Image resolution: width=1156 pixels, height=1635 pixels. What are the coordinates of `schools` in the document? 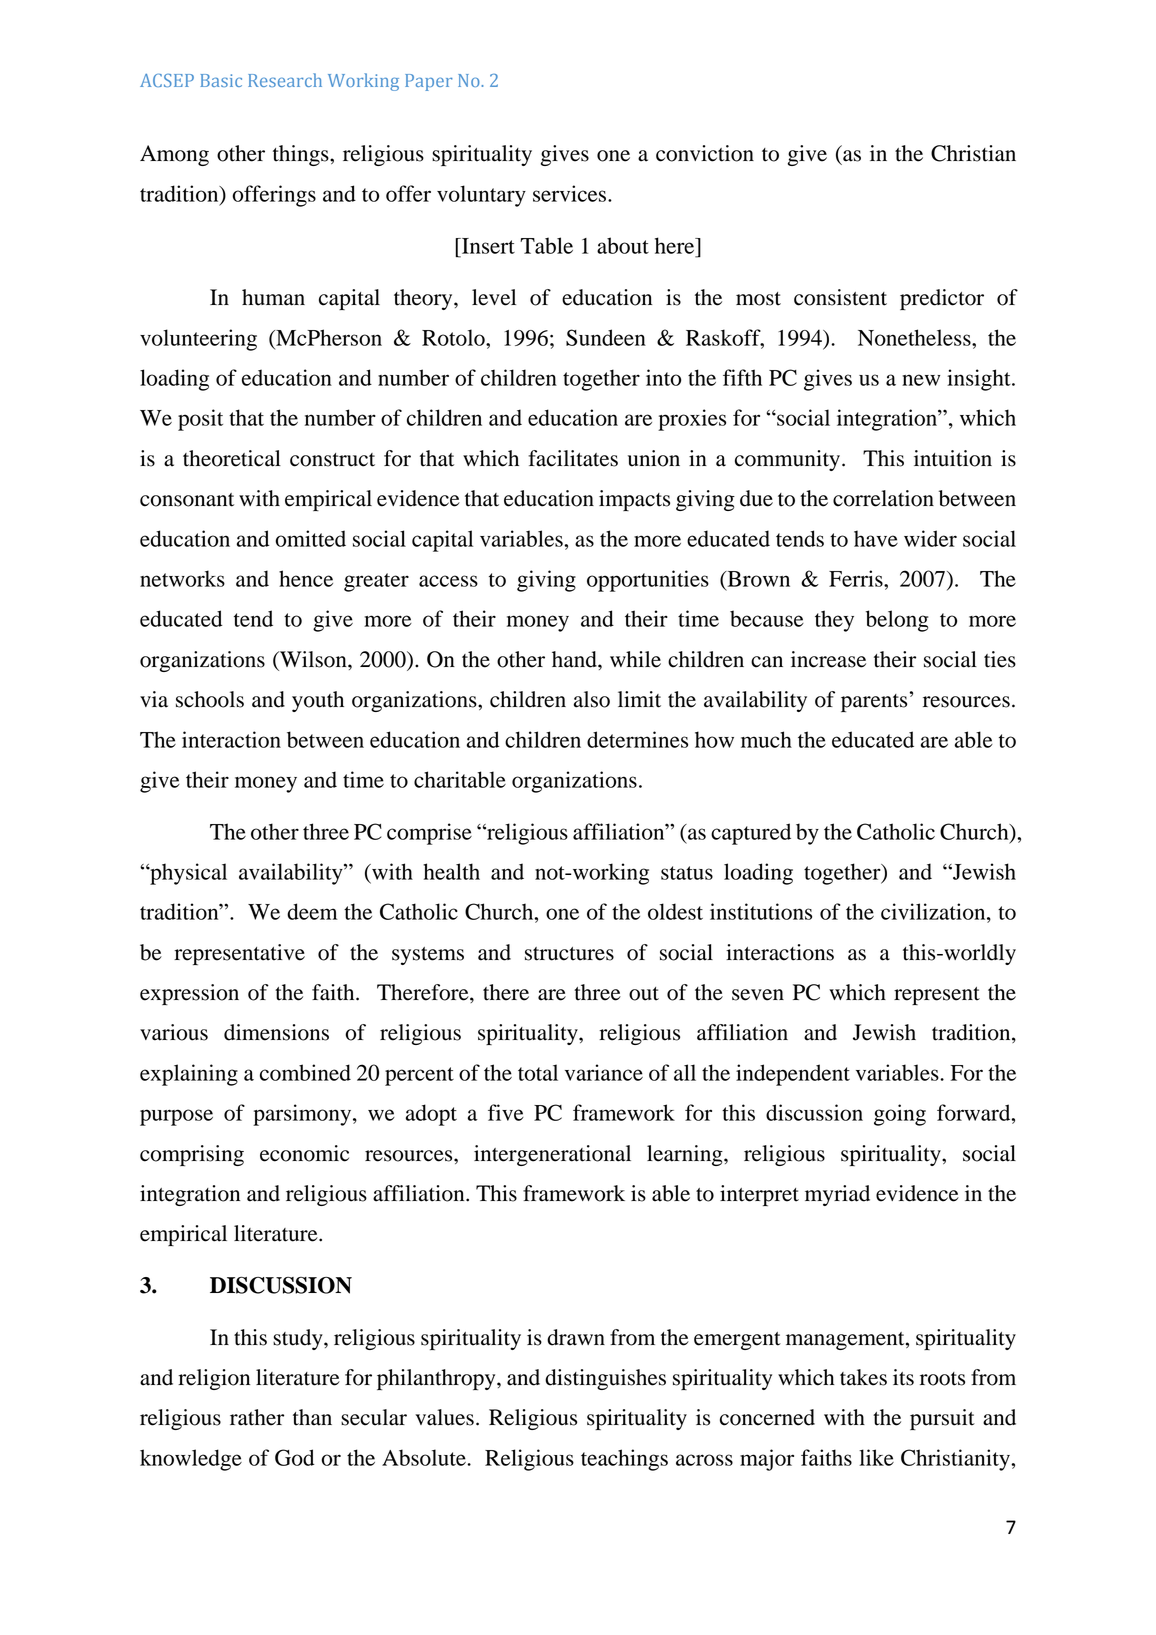 It's located at (210, 699).
